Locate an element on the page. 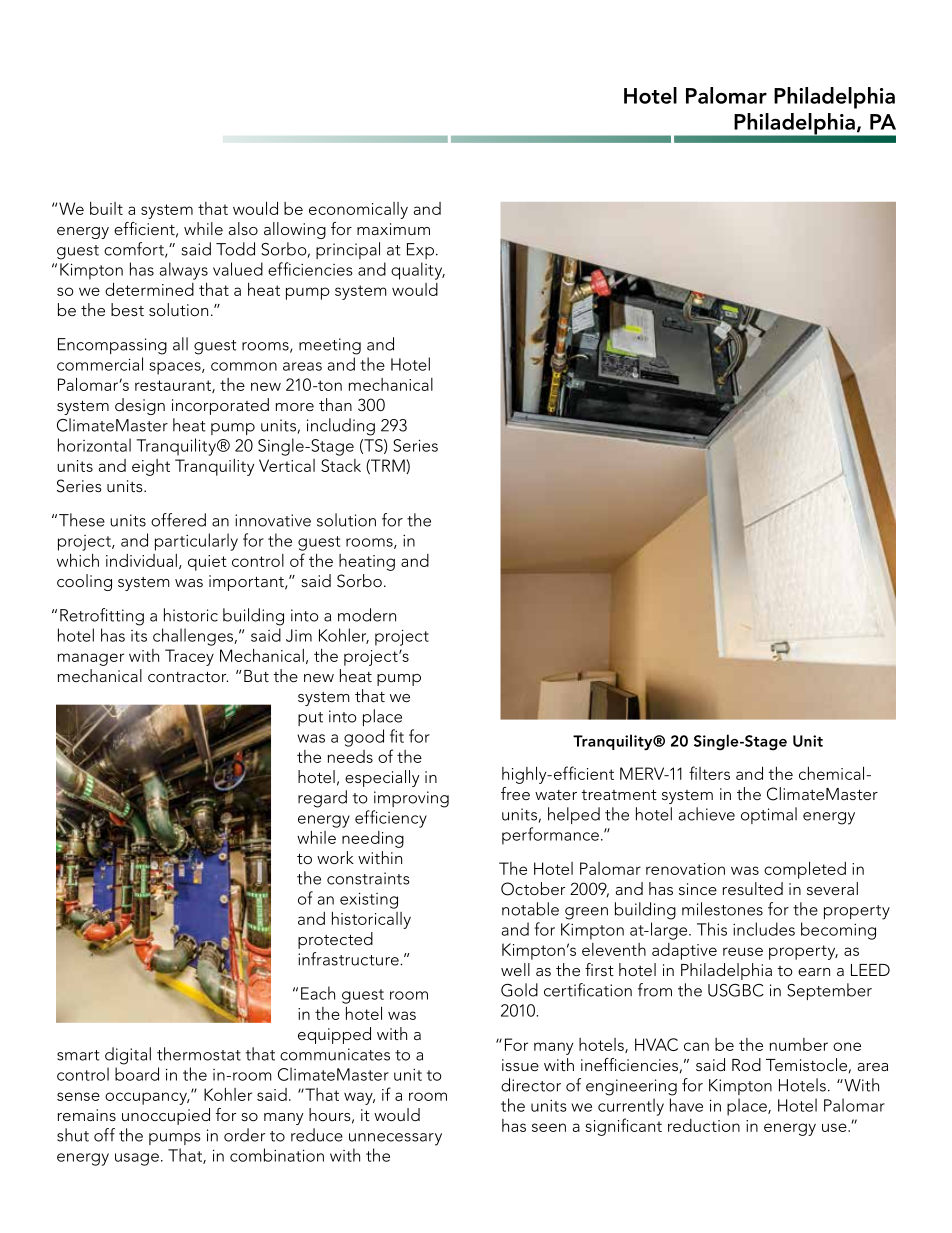  filters is located at coordinates (709, 773).
